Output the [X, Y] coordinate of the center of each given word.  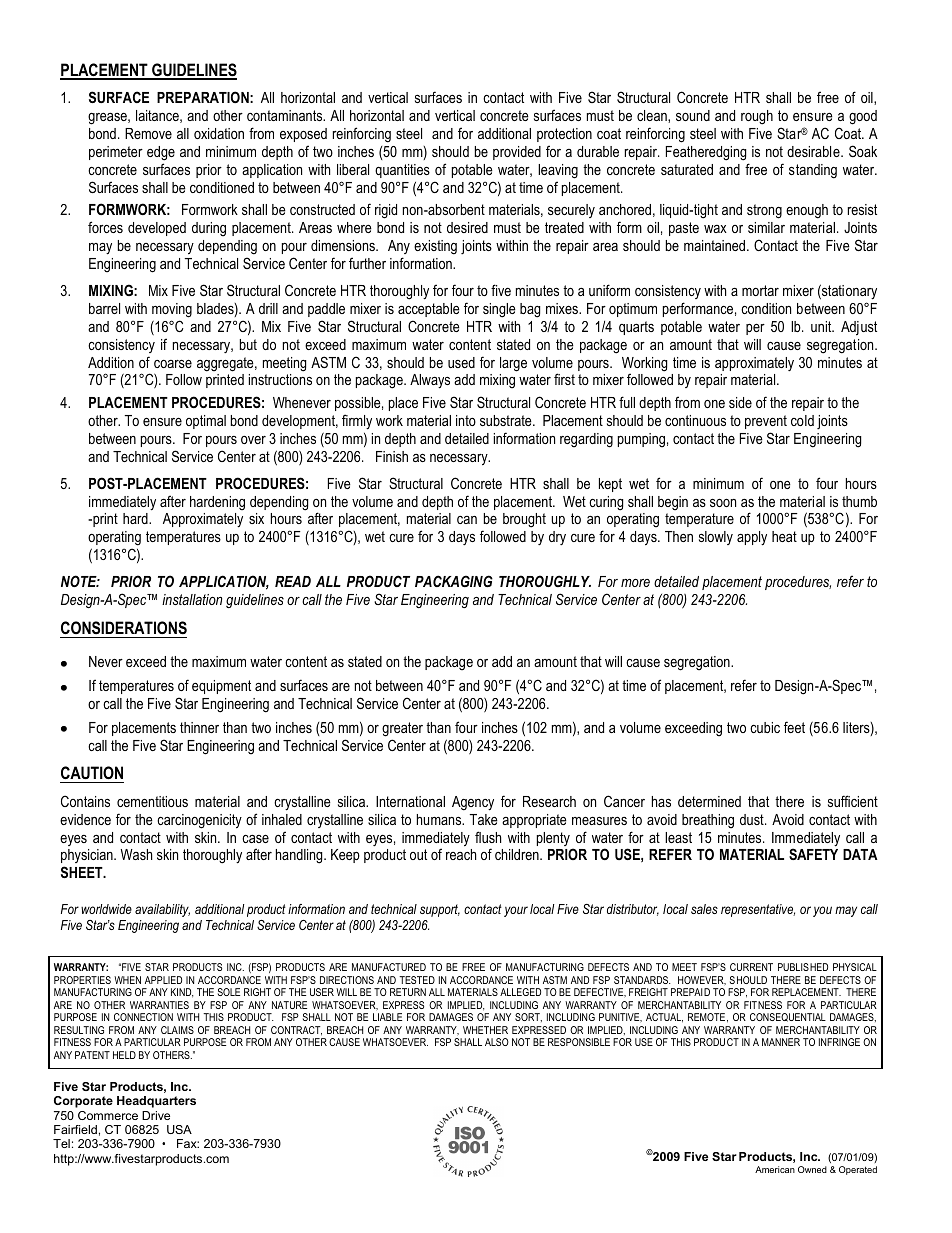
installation [192, 599]
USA [179, 1129]
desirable [814, 151]
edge [161, 153]
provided [517, 153]
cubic [765, 727]
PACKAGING [454, 581]
